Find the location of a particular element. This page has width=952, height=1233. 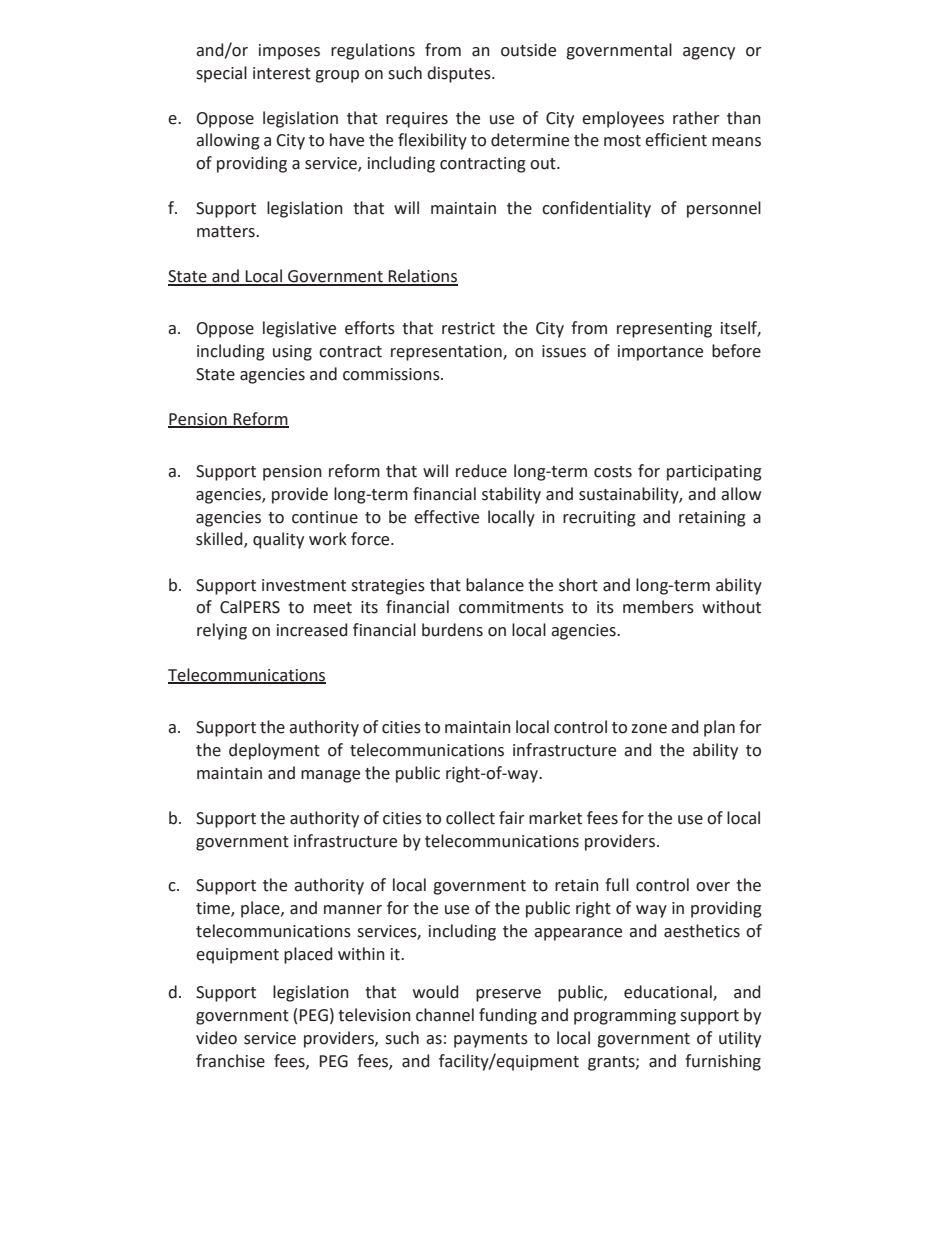

payments is located at coordinates (491, 1040).
